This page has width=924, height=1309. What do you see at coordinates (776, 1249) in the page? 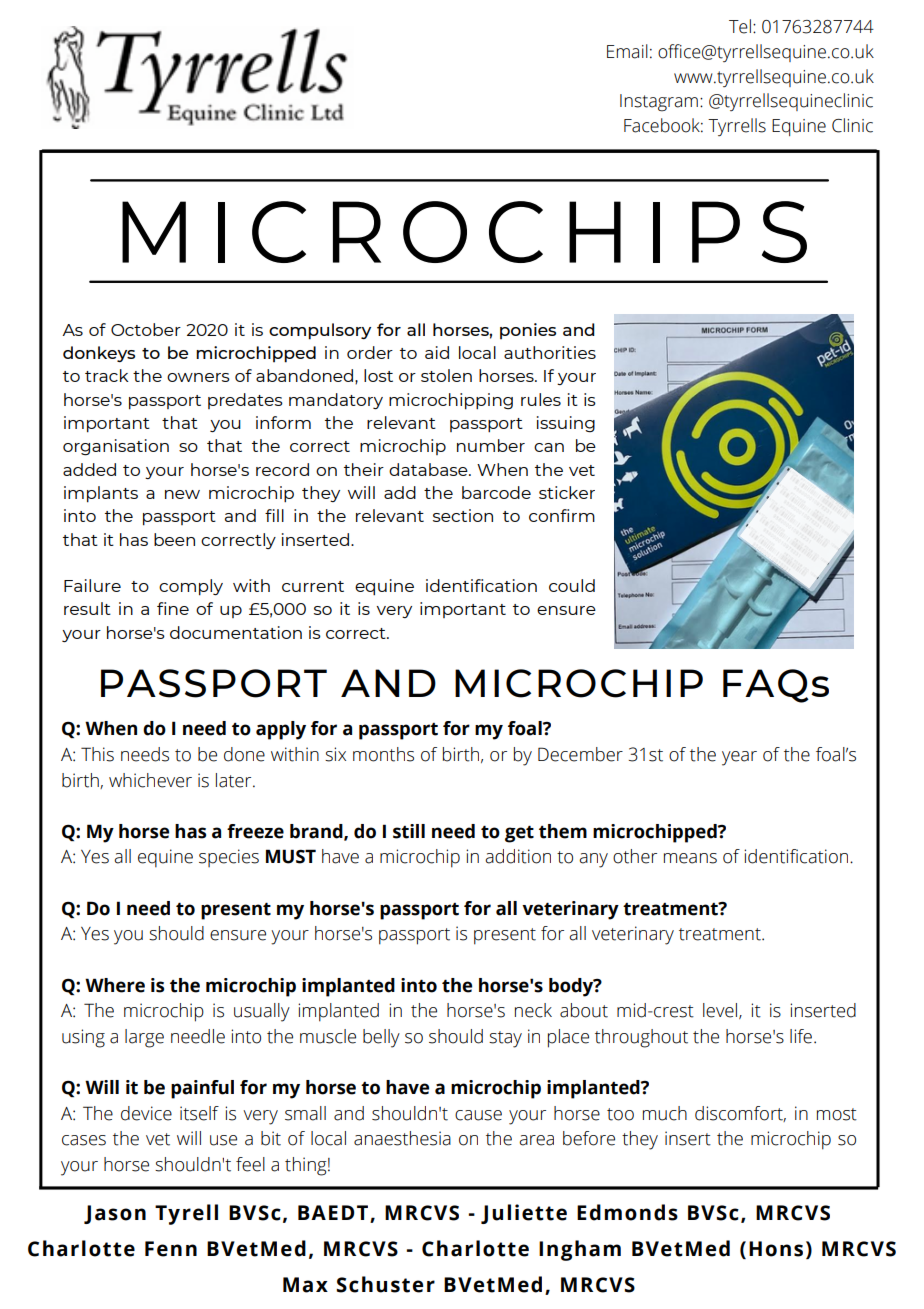
I see `Hons` at bounding box center [776, 1249].
